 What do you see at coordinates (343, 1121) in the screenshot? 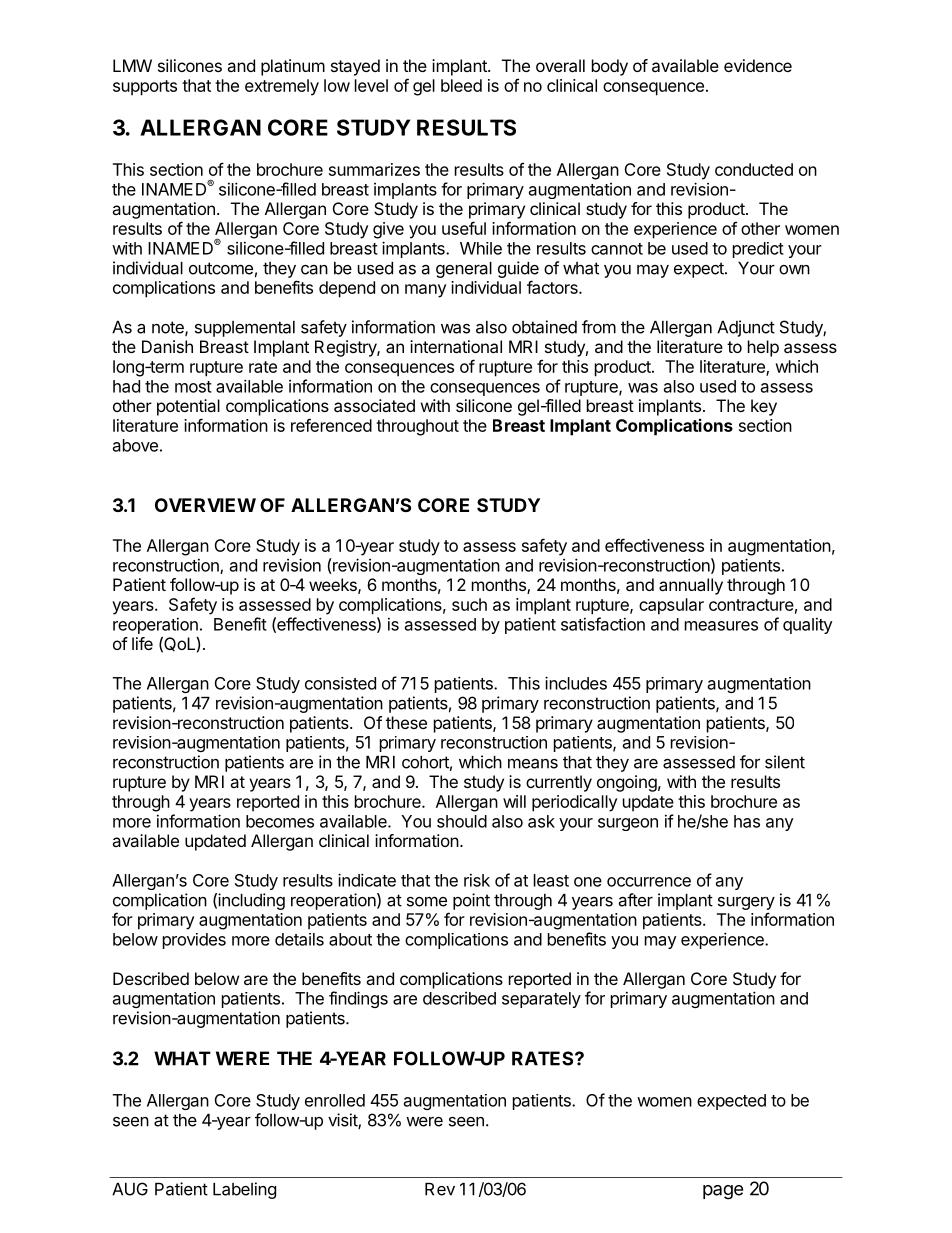
I see `visit` at bounding box center [343, 1121].
